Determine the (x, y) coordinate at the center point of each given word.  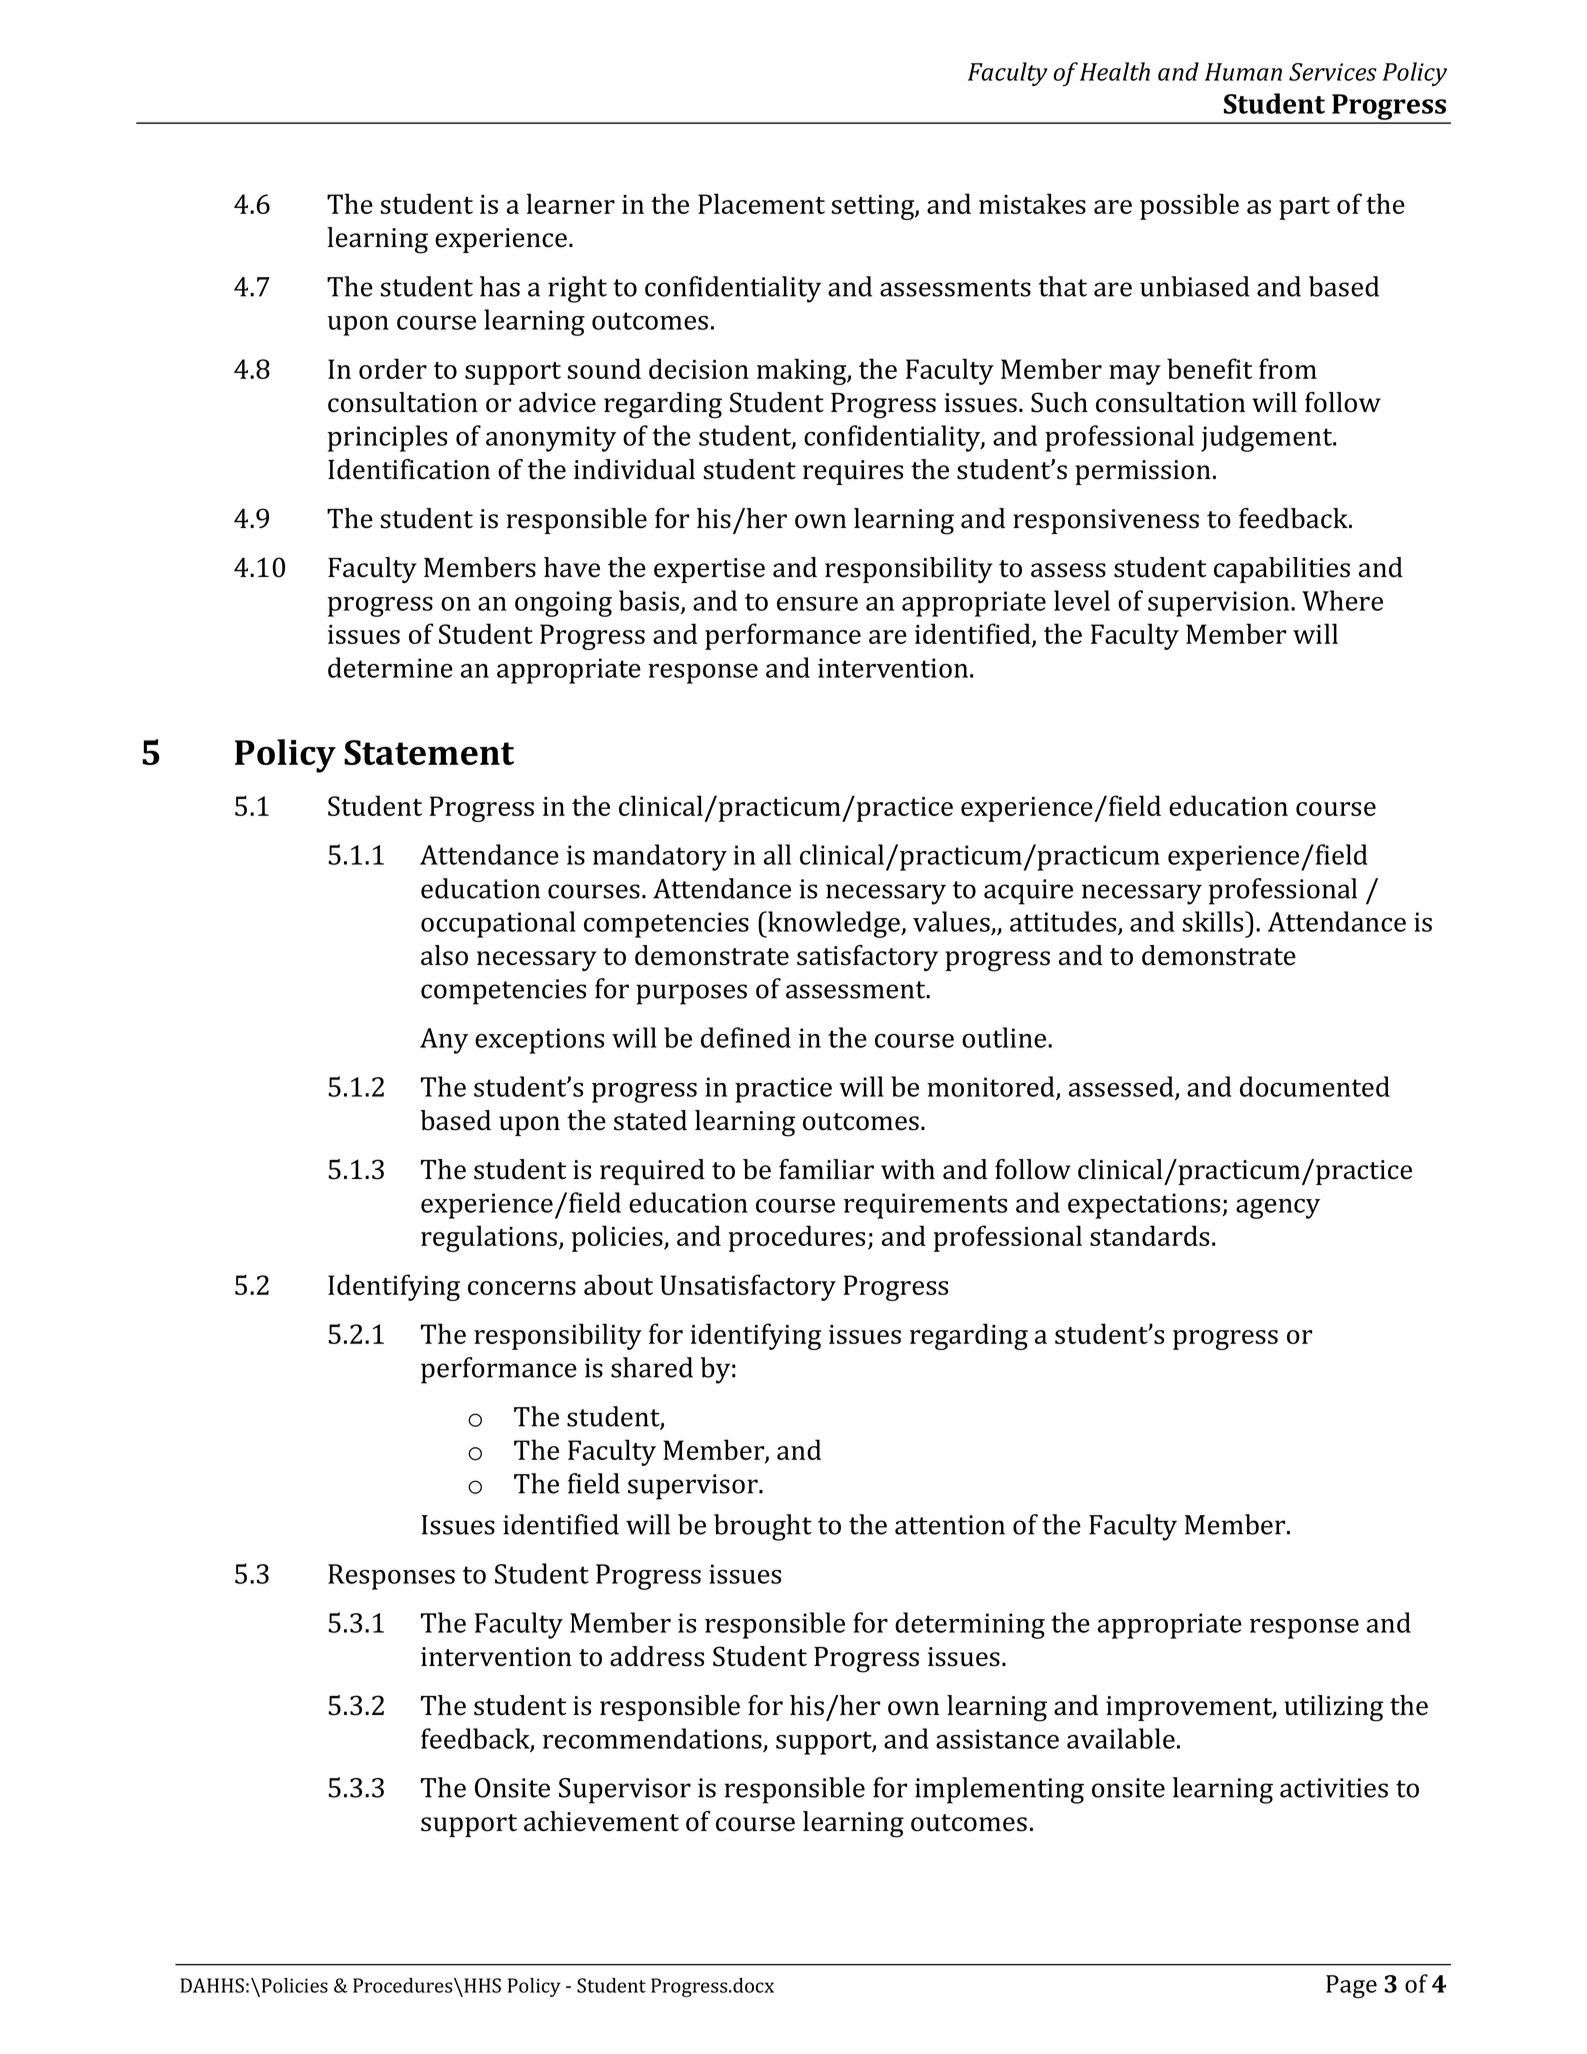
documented (1315, 1086)
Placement (761, 203)
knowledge (834, 924)
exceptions (539, 1041)
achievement (601, 1821)
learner (570, 203)
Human (1243, 72)
